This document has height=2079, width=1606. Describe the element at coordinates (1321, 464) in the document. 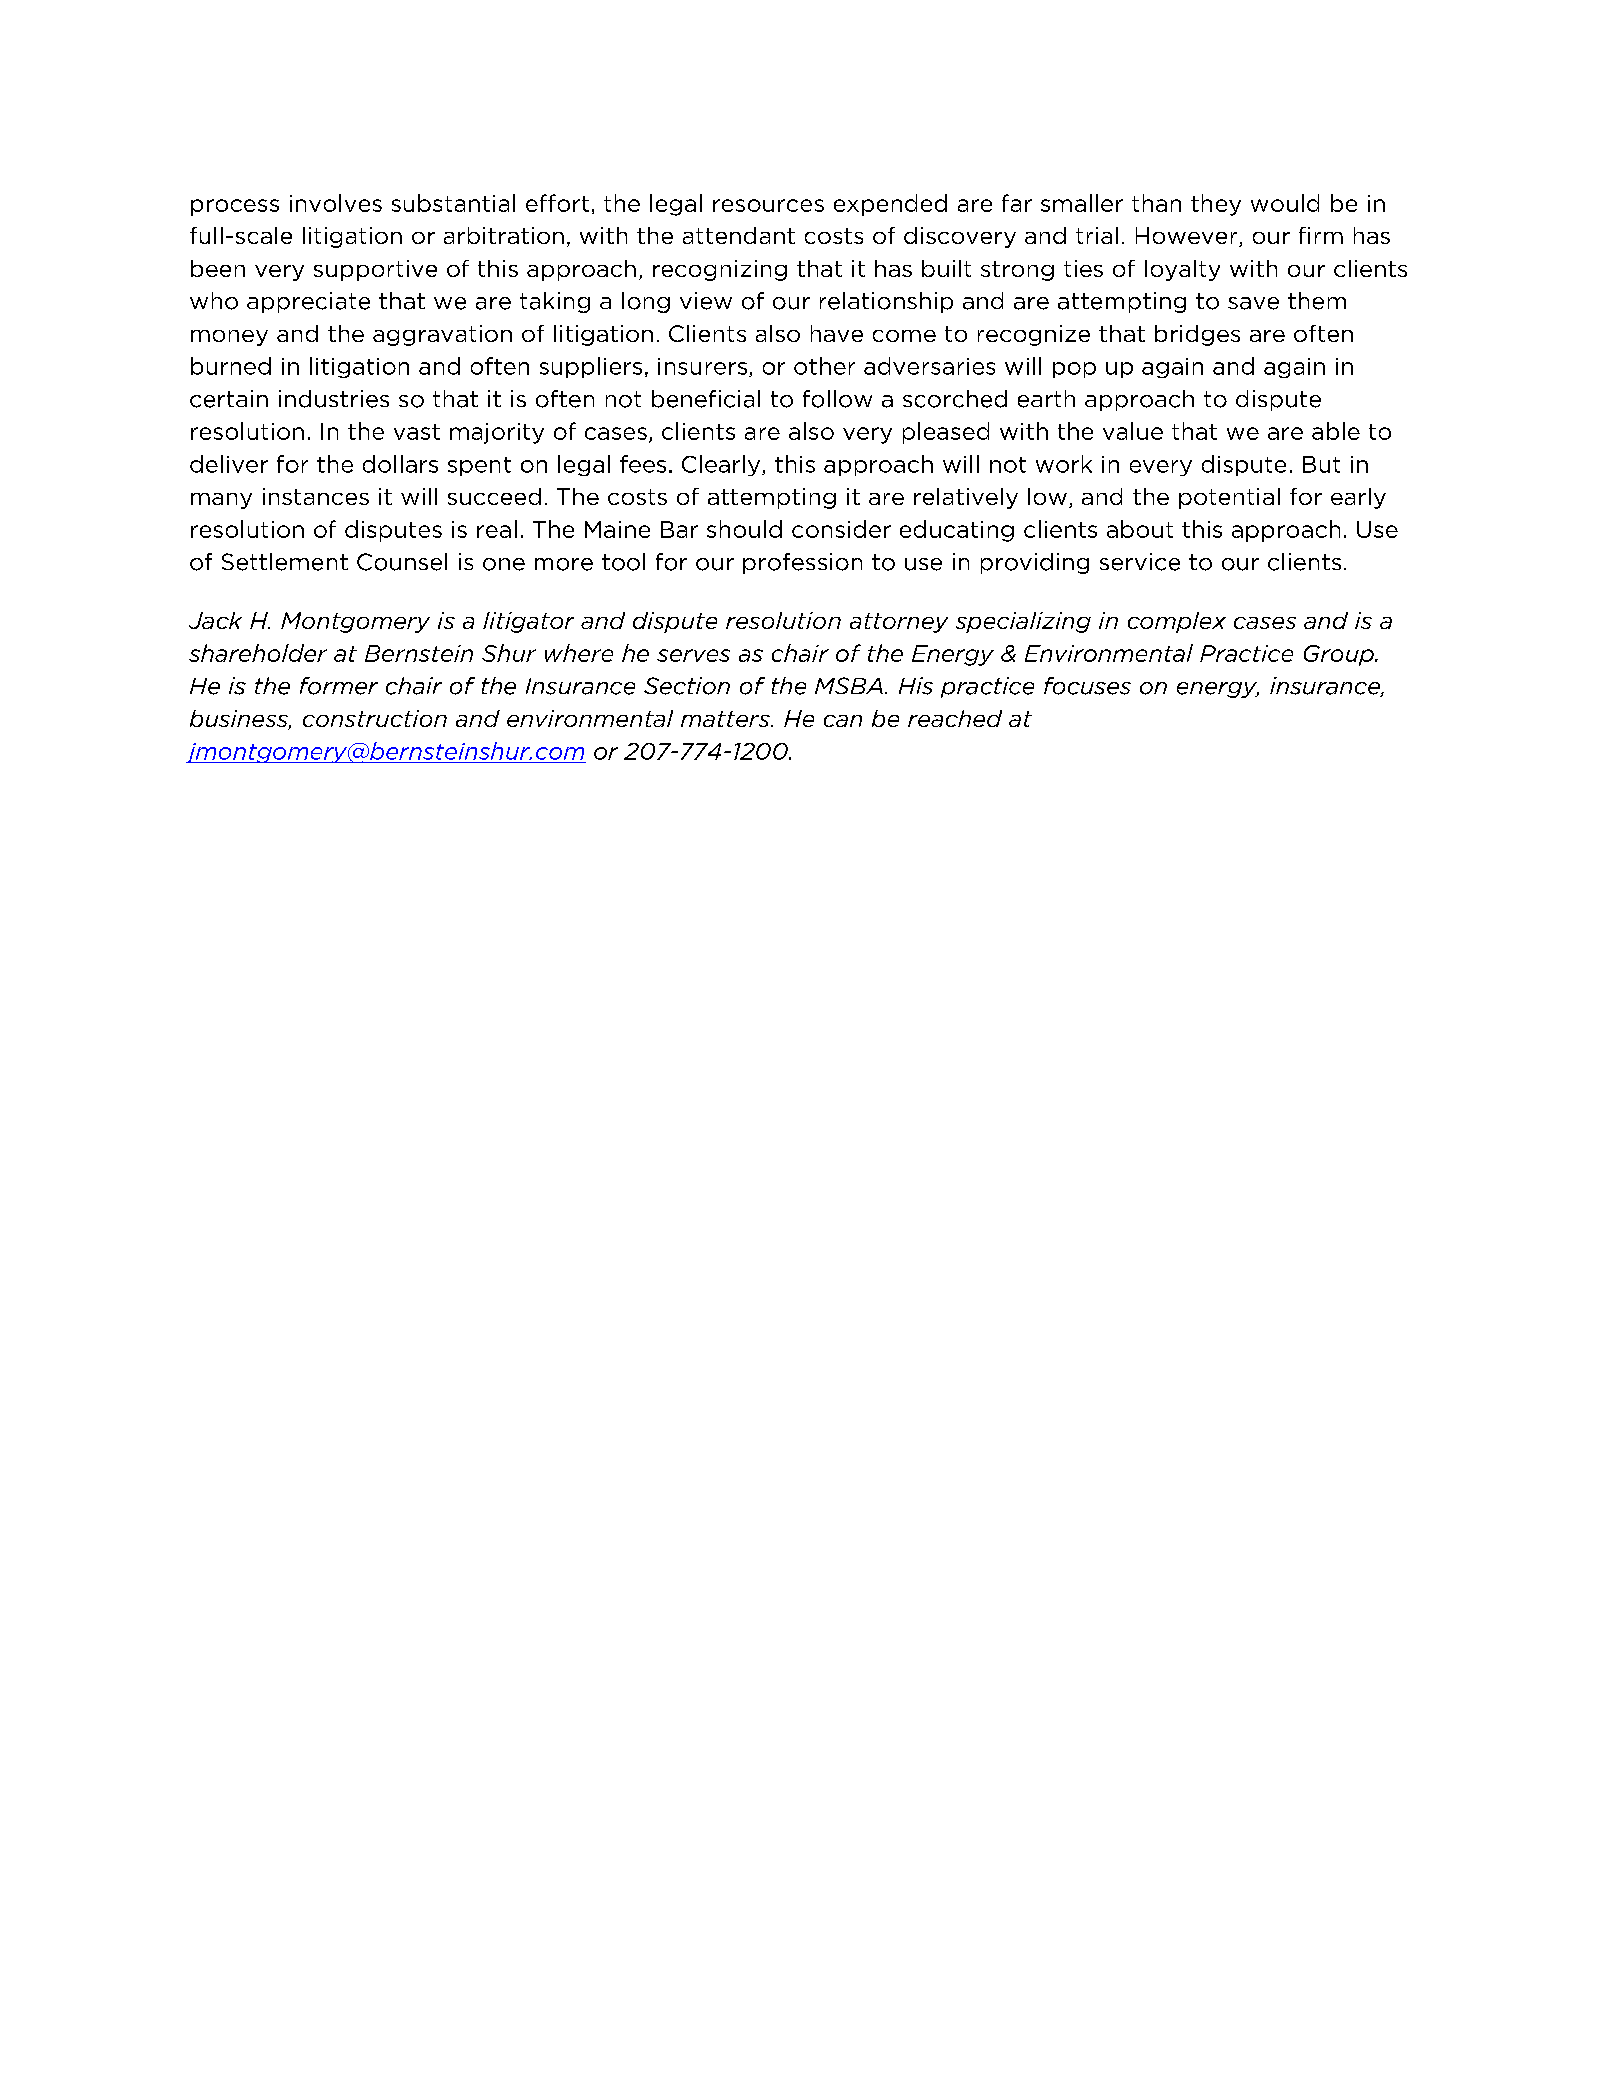

I see `But` at that location.
